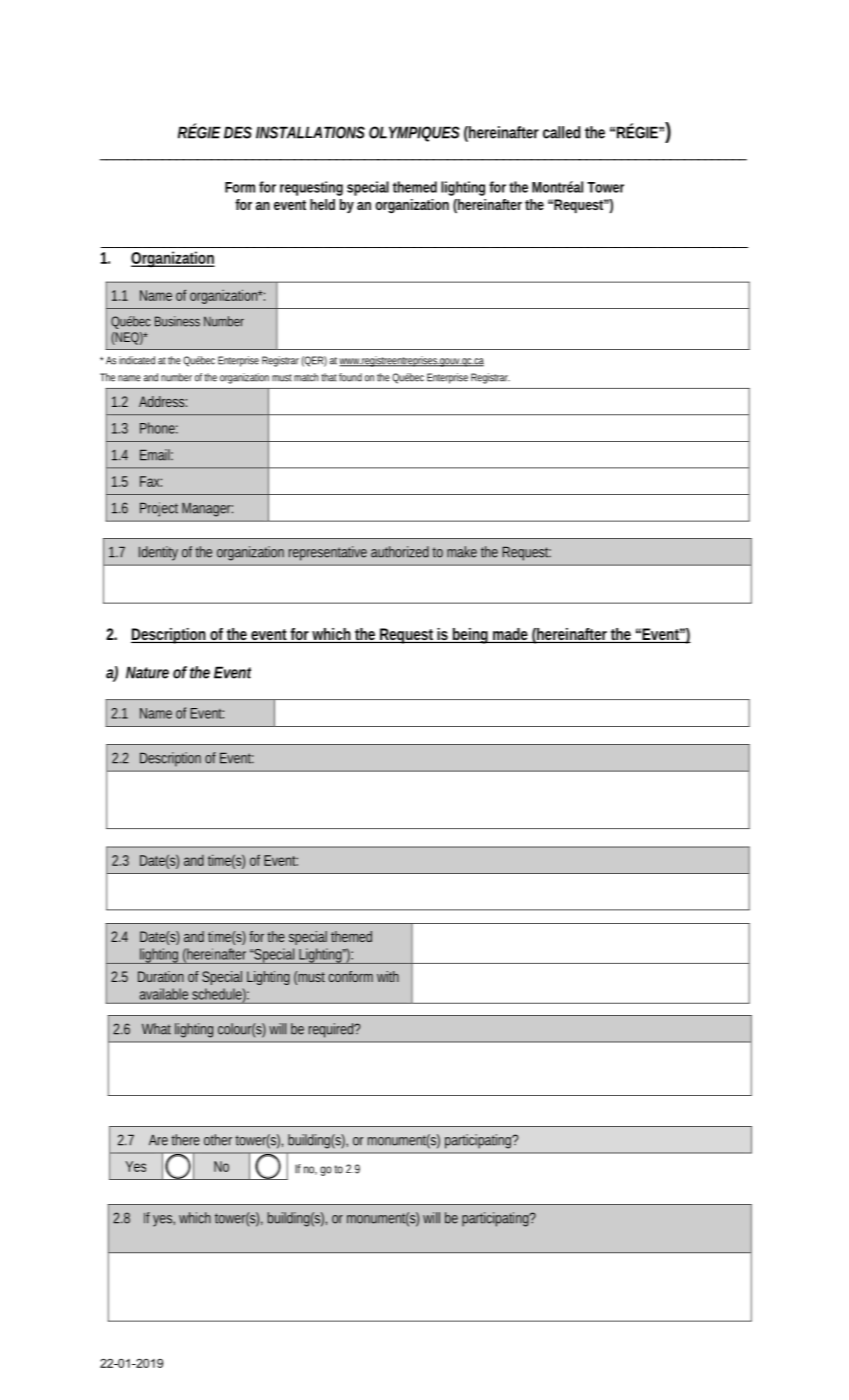 This document has width=849, height=1400. I want to click on with, so click(388, 976).
